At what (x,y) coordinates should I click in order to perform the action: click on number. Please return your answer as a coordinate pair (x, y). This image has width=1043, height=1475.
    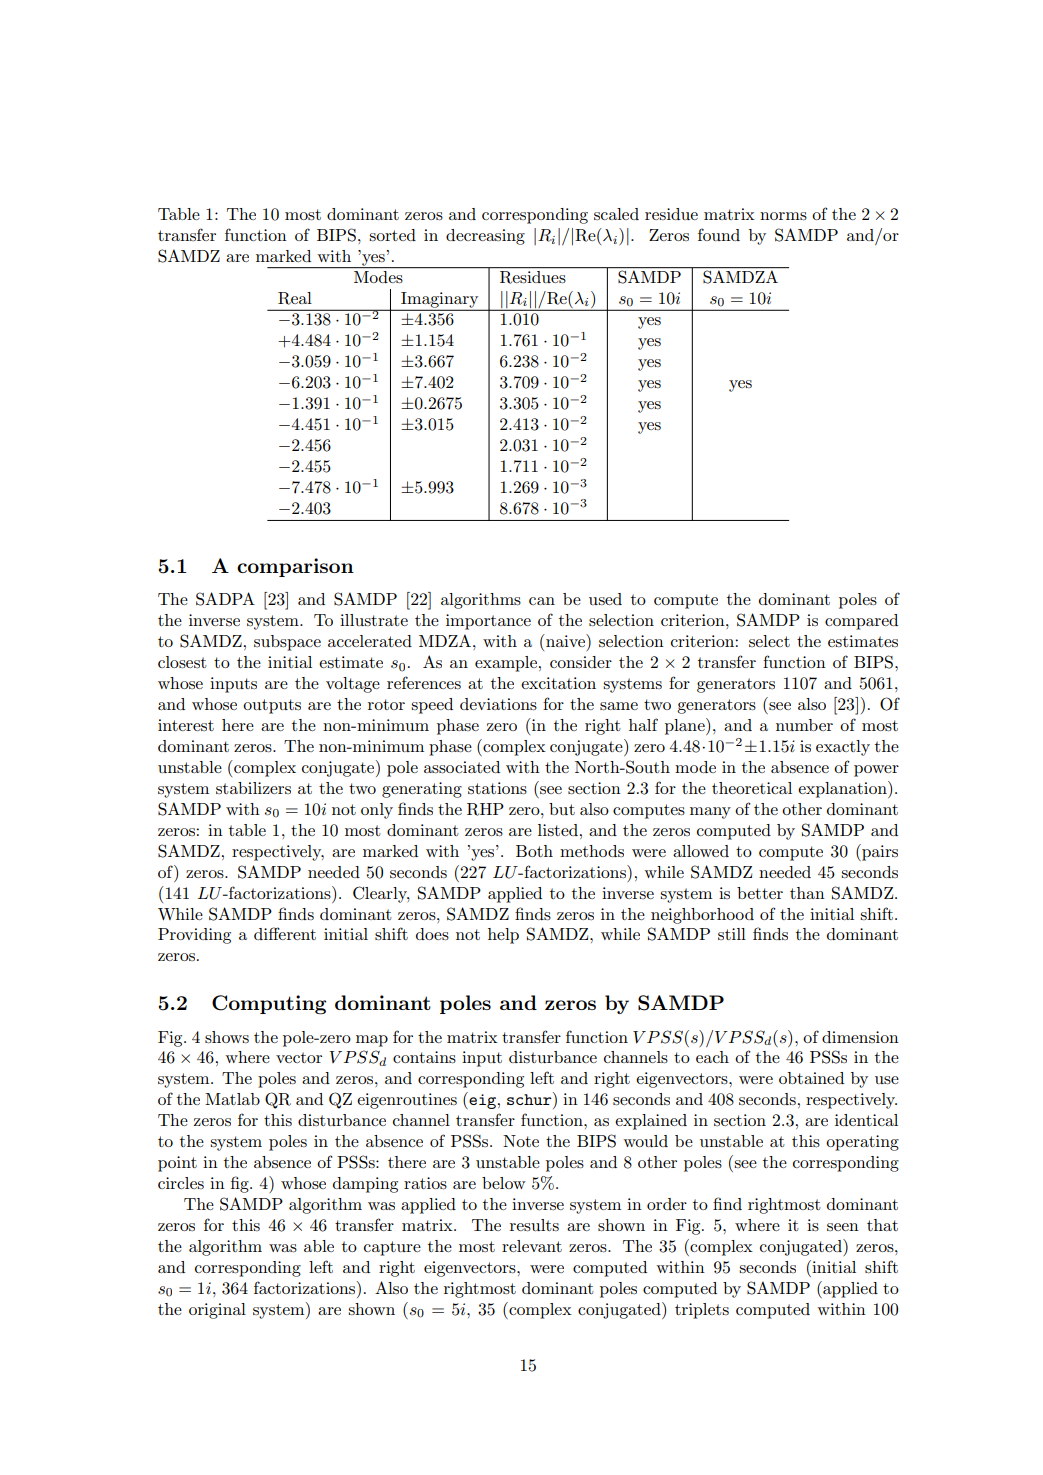
    Looking at the image, I should click on (804, 725).
